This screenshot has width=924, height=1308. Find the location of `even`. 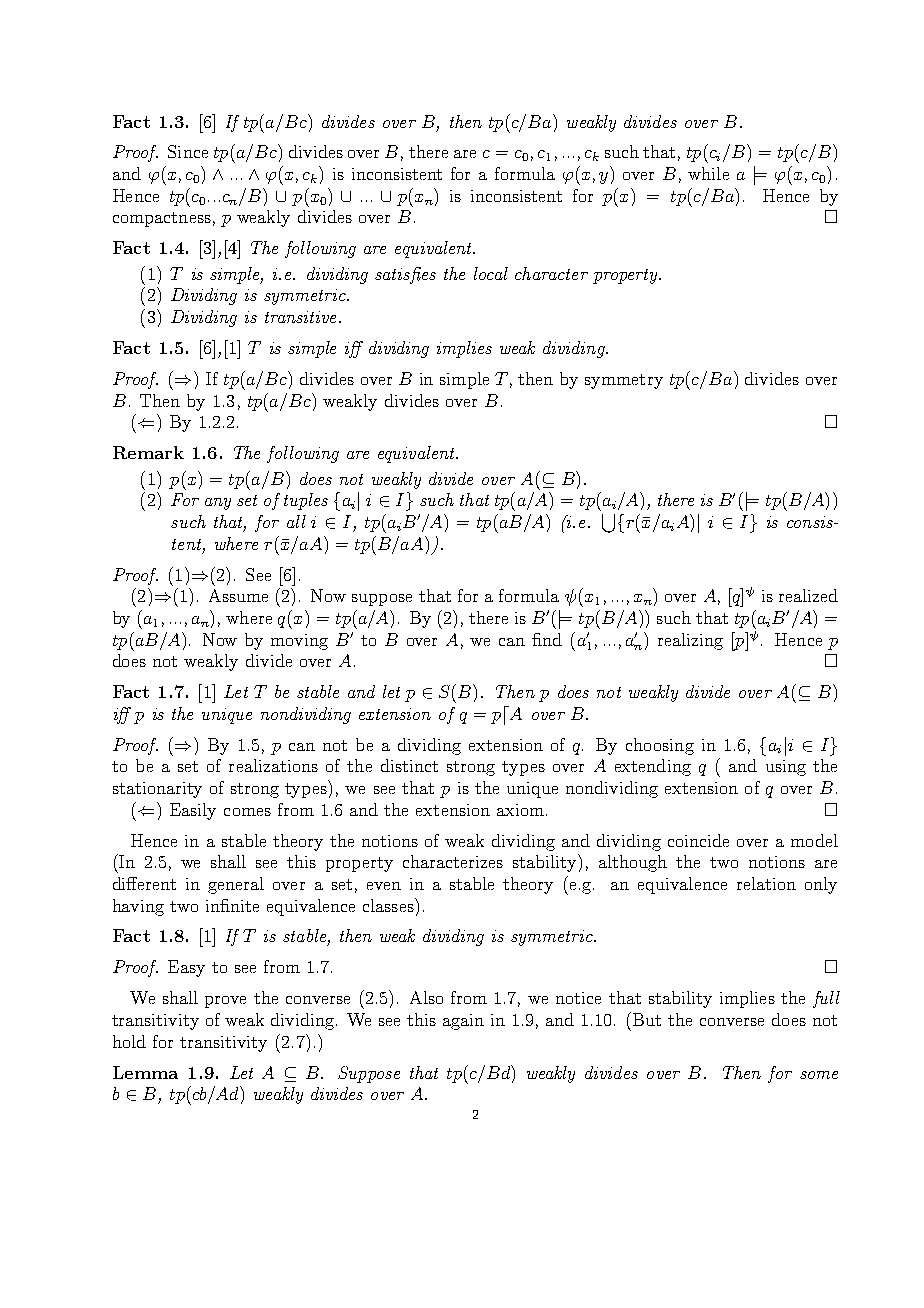

even is located at coordinates (384, 886).
